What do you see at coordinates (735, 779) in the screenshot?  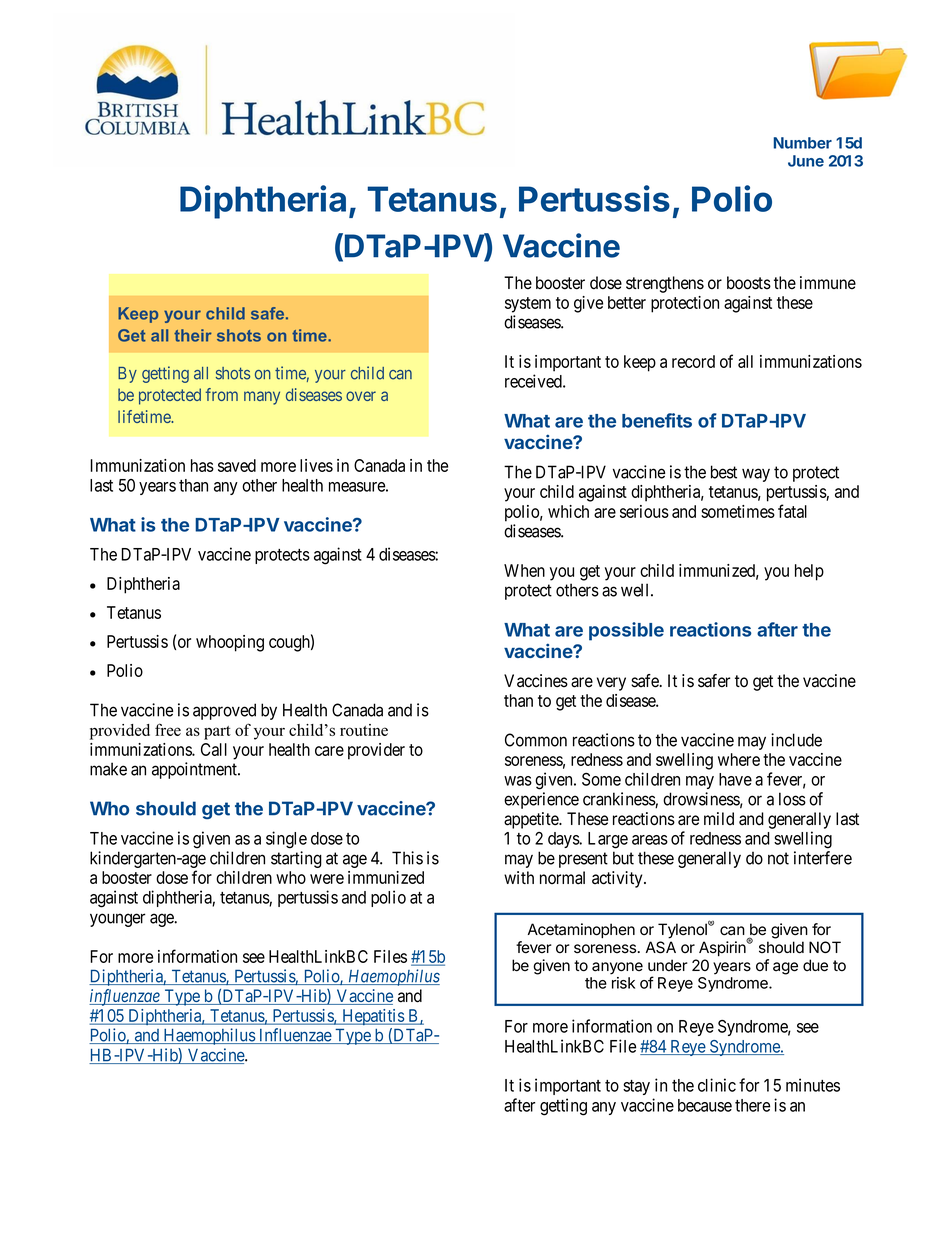 I see `have` at bounding box center [735, 779].
